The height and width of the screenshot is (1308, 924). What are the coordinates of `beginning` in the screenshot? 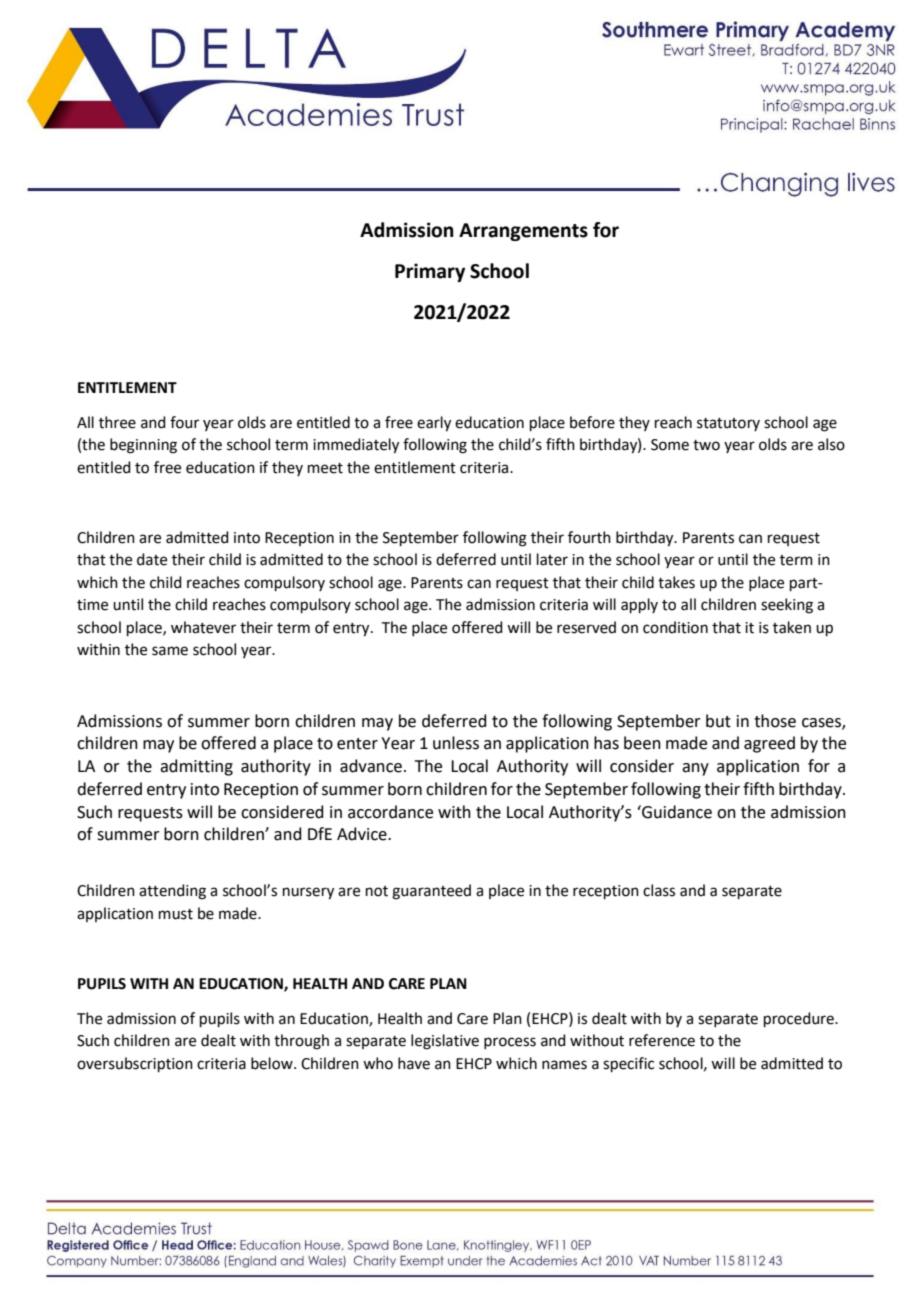 It's located at (143, 446).
